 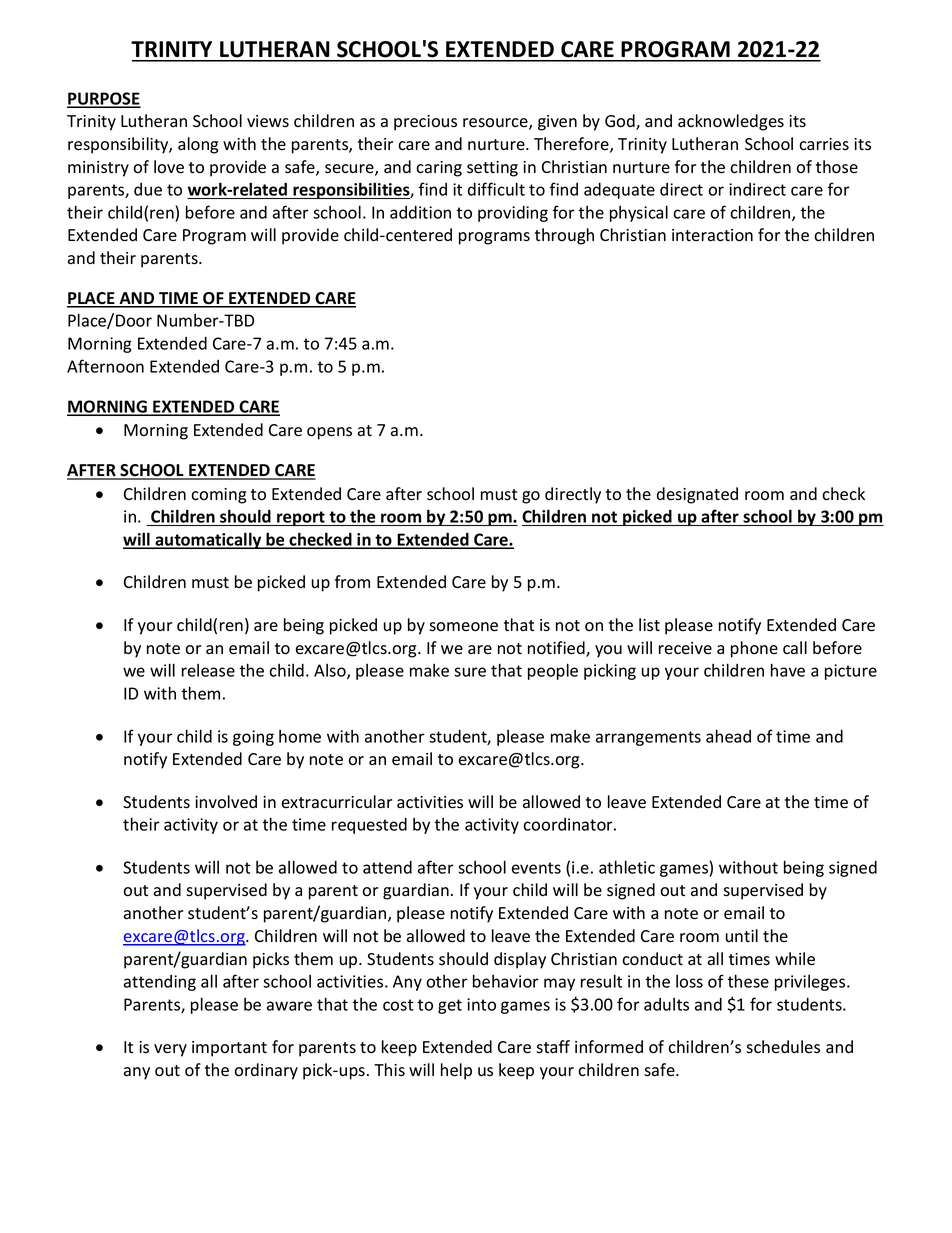 What do you see at coordinates (536, 868) in the screenshot?
I see `events` at bounding box center [536, 868].
